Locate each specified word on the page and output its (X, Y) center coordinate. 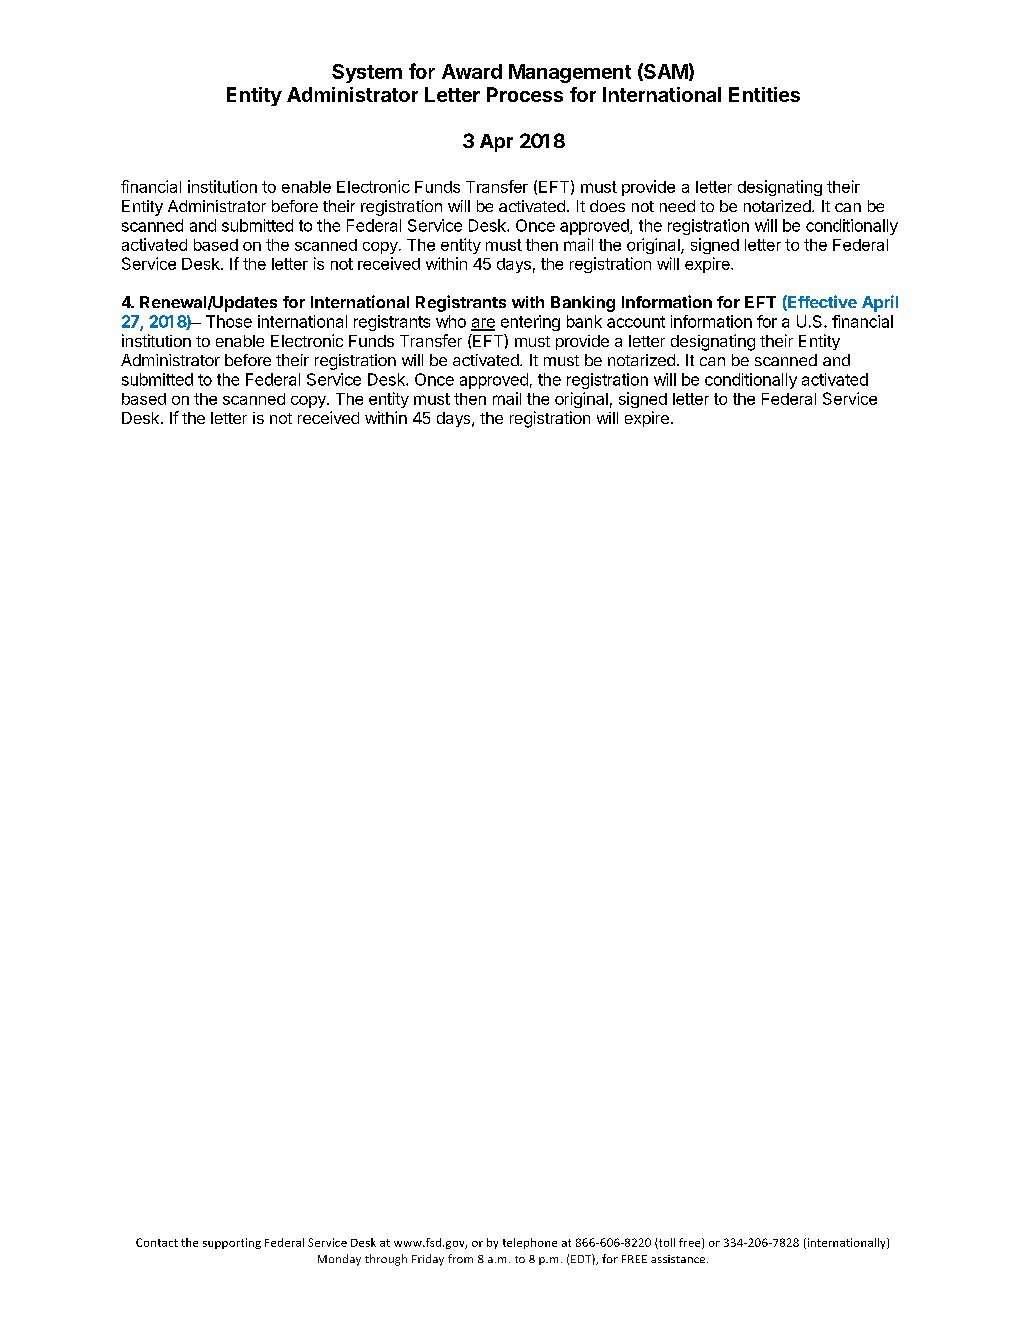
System (367, 73)
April (880, 303)
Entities (764, 94)
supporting (232, 1243)
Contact (157, 1242)
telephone (530, 1243)
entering (530, 323)
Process (525, 94)
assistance (679, 1259)
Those (229, 321)
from (460, 1258)
